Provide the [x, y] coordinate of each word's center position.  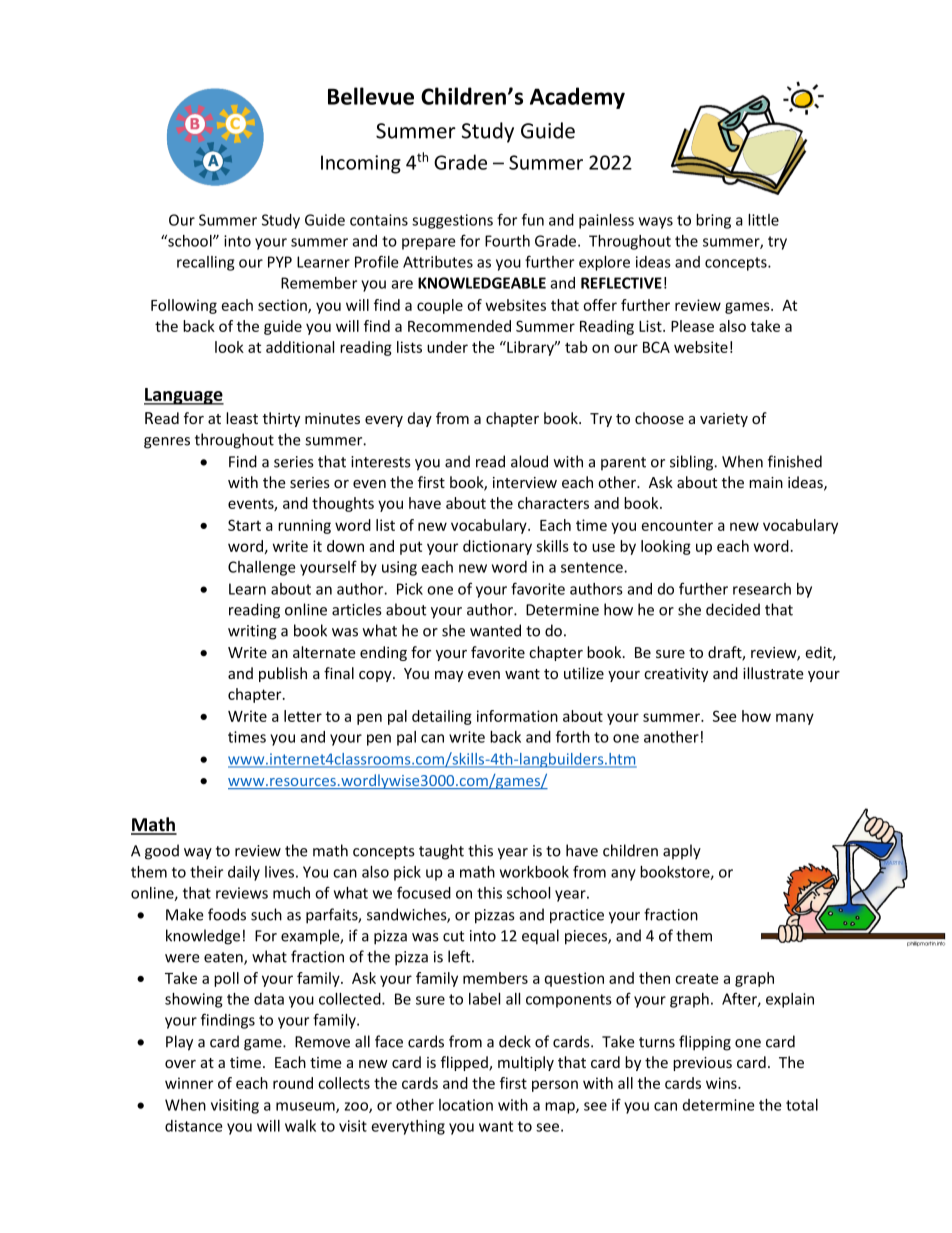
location [466, 1105]
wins [722, 1083]
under [447, 347]
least [242, 418]
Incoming [361, 164]
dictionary [497, 547]
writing [252, 632]
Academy [577, 98]
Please [692, 326]
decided [733, 609]
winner [189, 1083]
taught [441, 852]
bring [713, 221]
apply [682, 852]
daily [244, 873]
